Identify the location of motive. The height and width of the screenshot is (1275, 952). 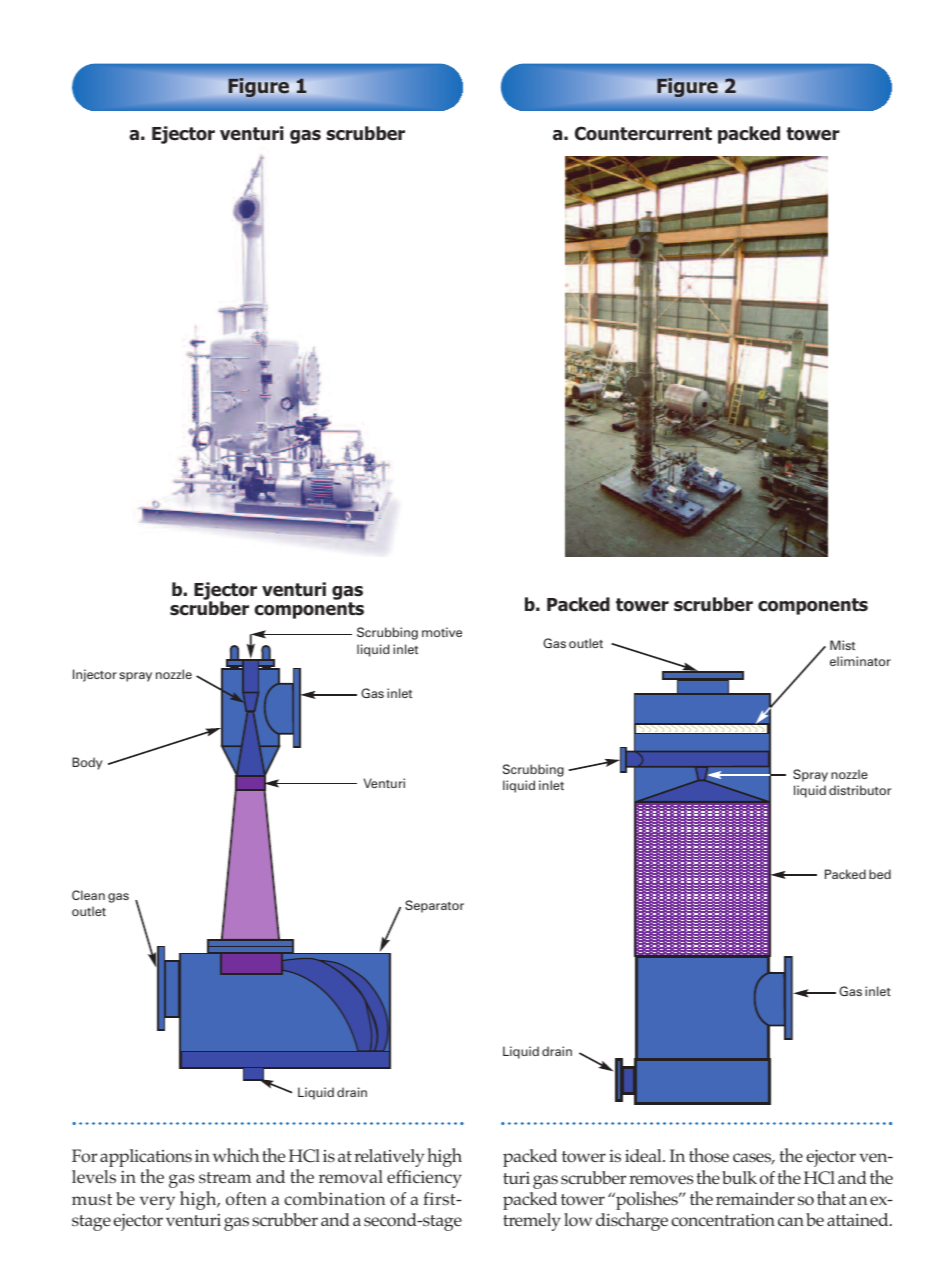
(442, 632).
